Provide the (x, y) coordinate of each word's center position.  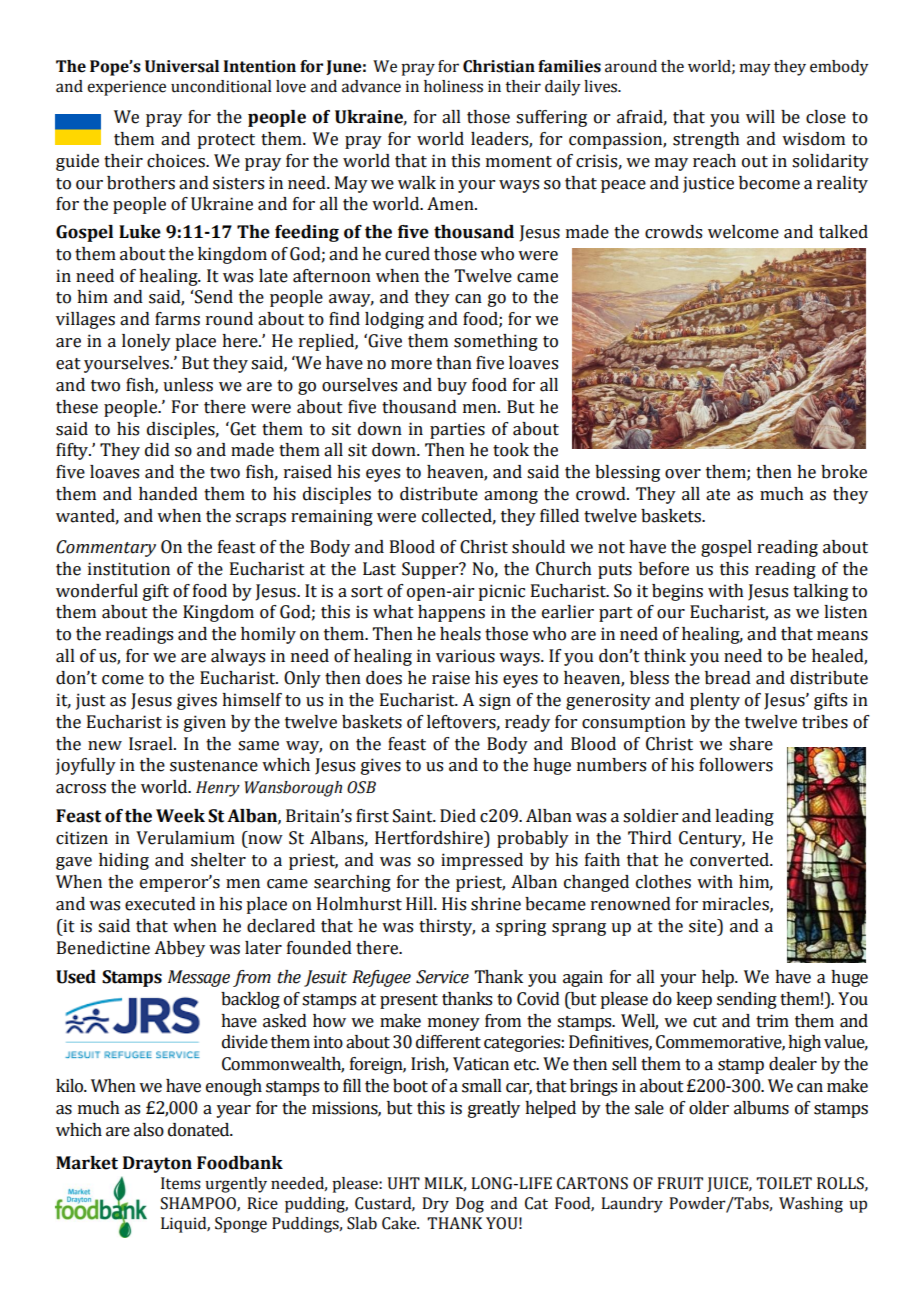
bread (728, 678)
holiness (453, 86)
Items (181, 1183)
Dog (470, 1205)
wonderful (97, 591)
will (760, 116)
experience (126, 88)
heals (460, 634)
